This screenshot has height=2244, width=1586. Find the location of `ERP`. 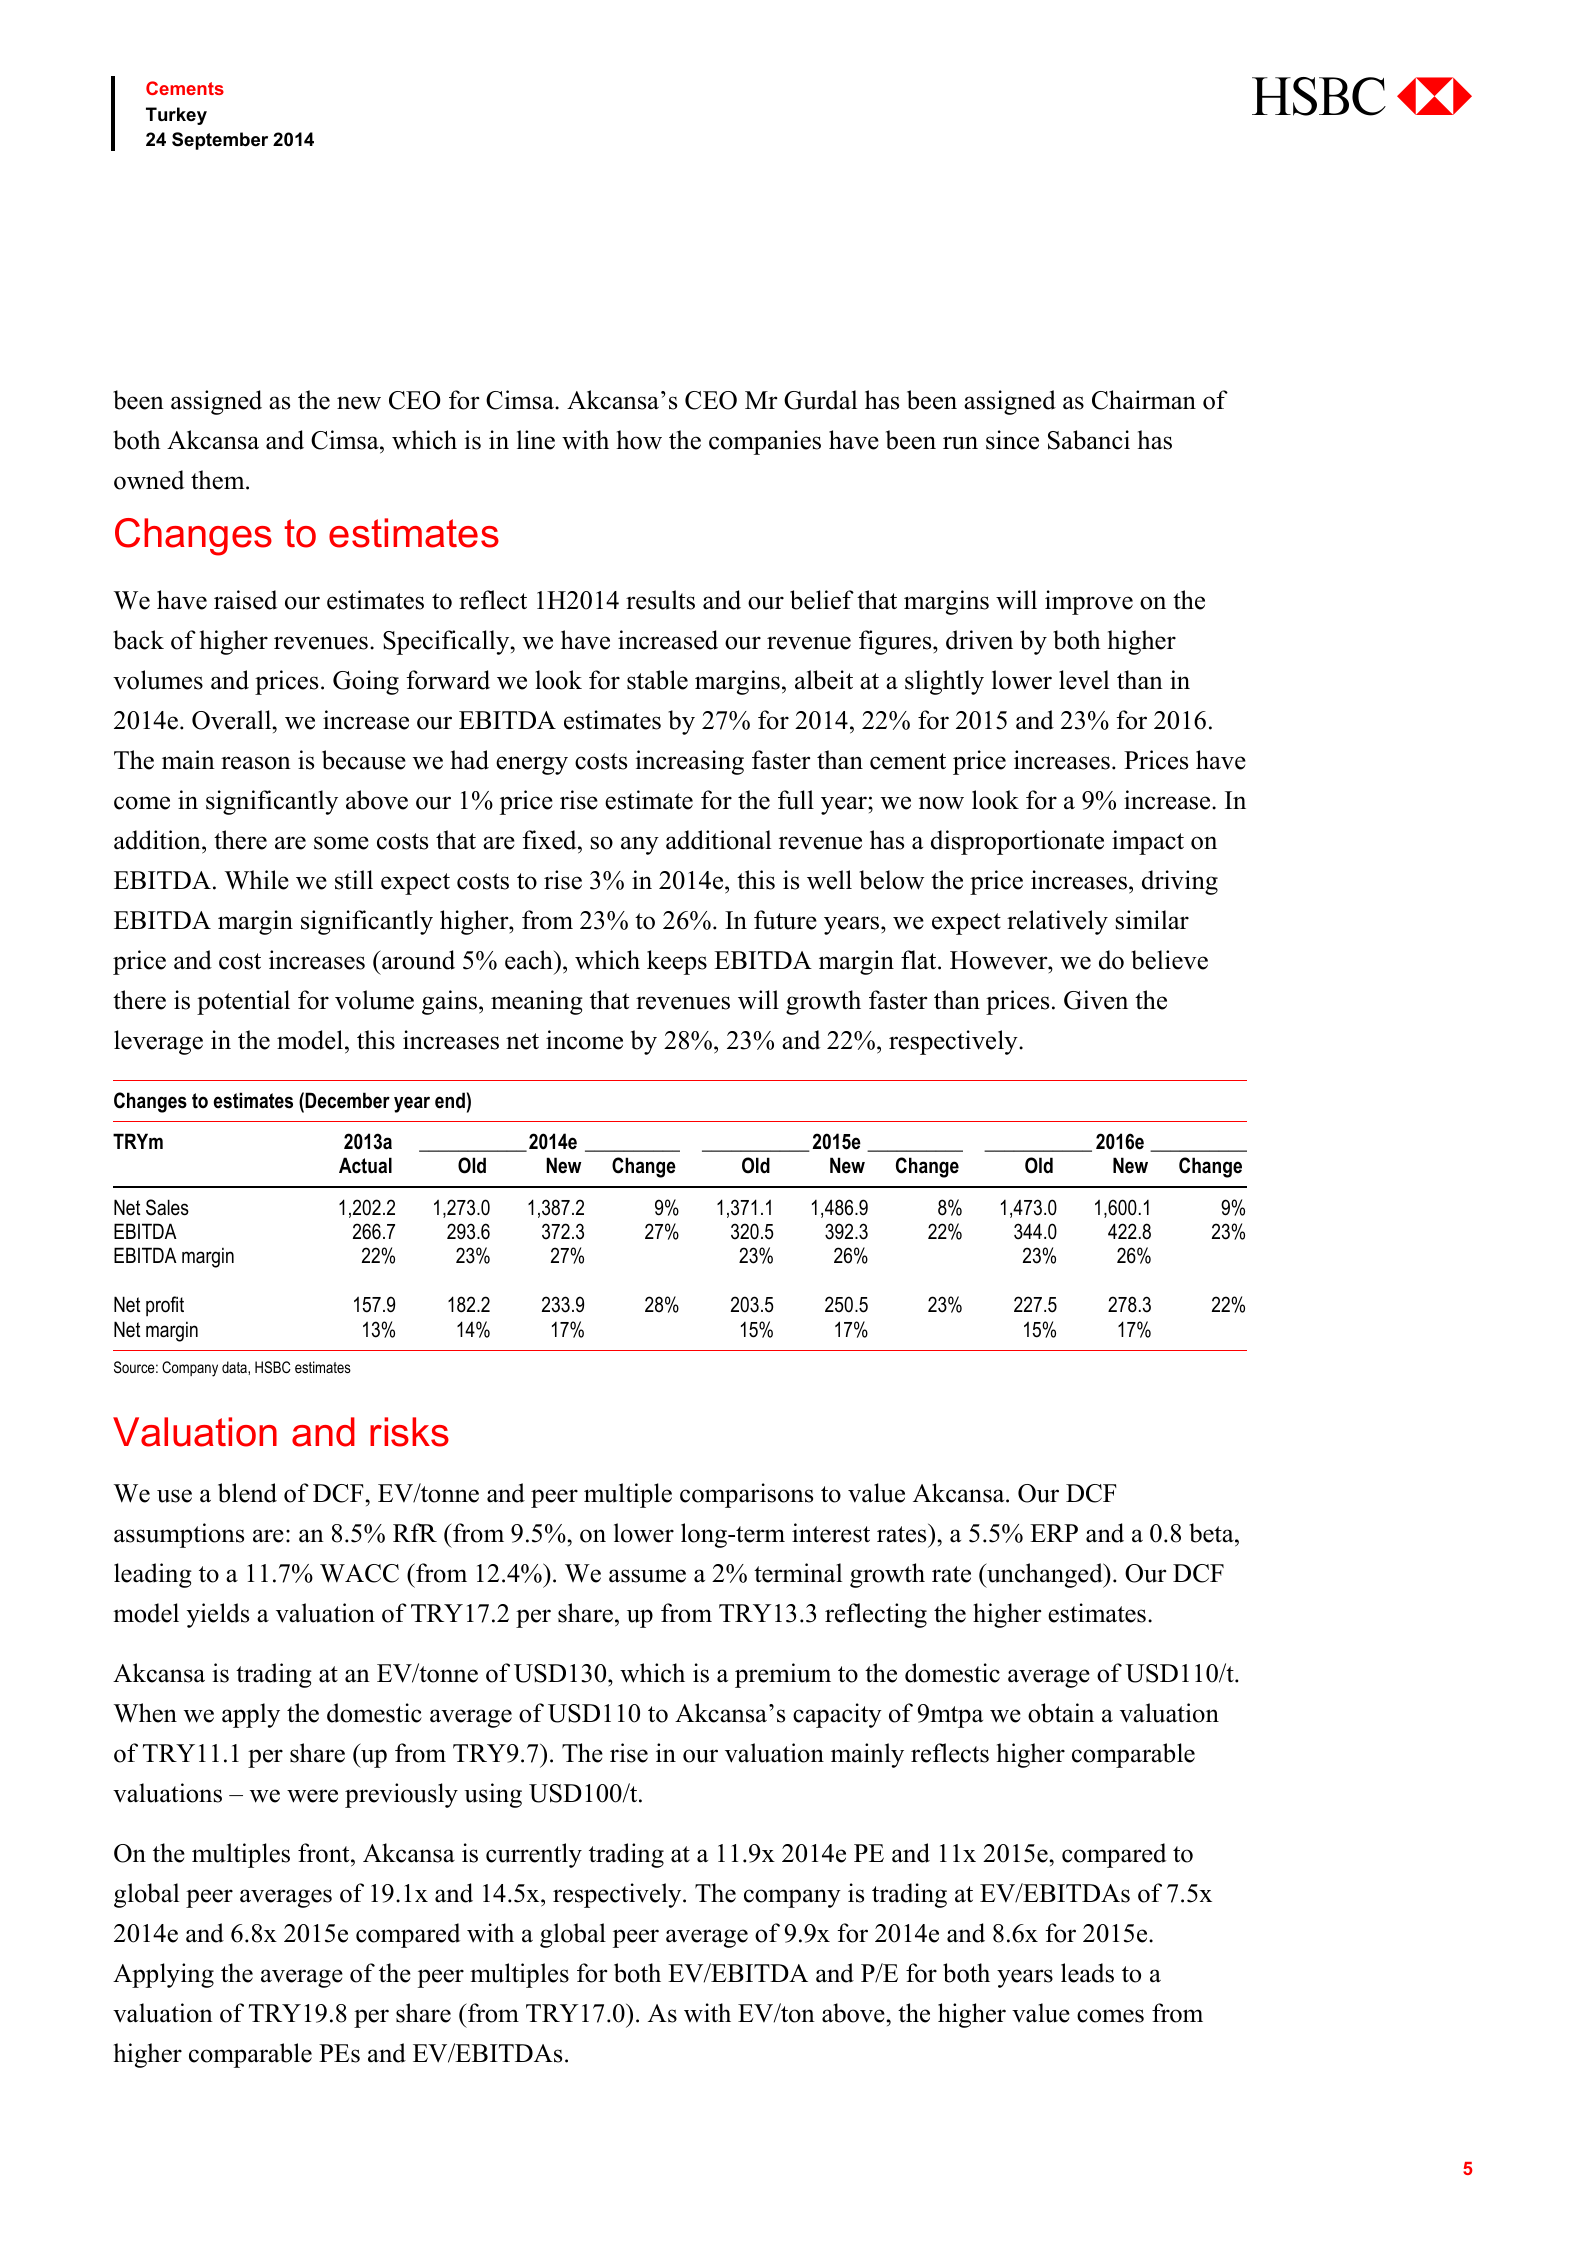

ERP is located at coordinates (1054, 1533).
